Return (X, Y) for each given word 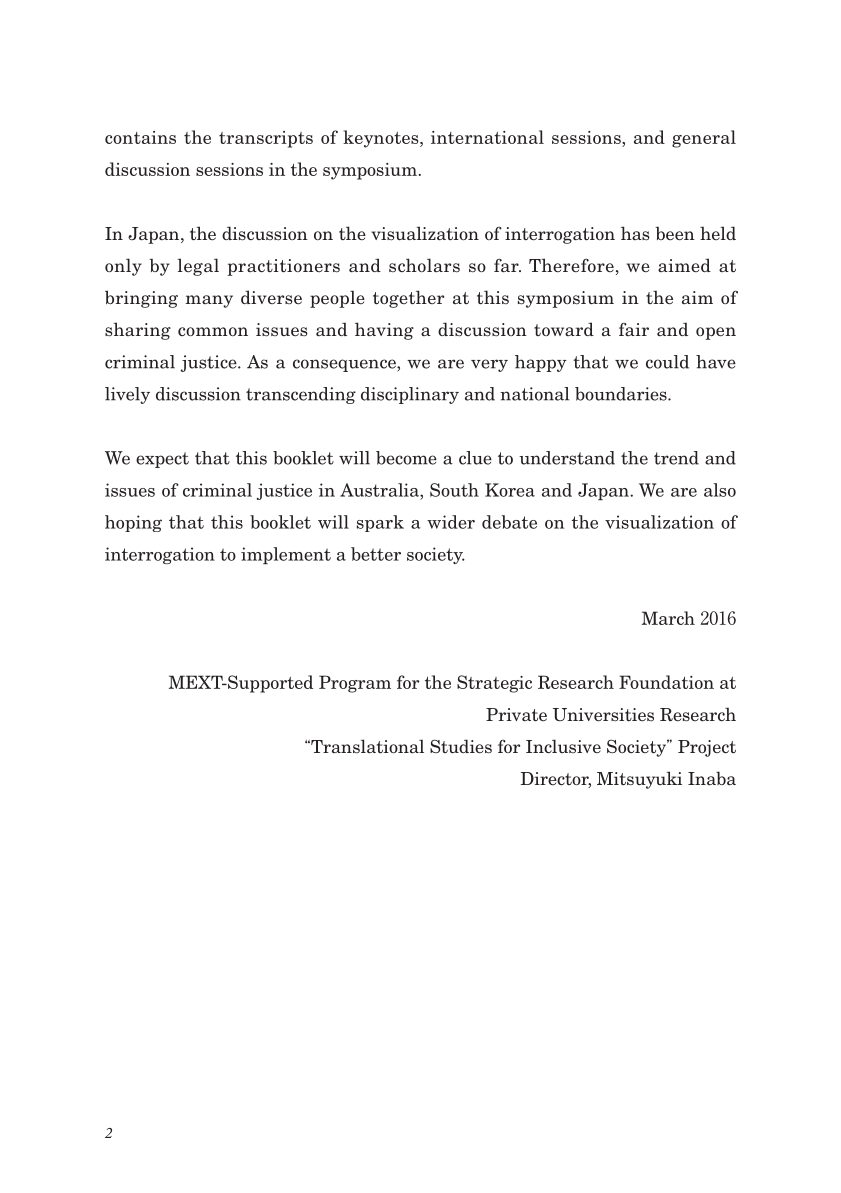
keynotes (382, 139)
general (704, 139)
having (384, 331)
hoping (133, 523)
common (213, 331)
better (376, 554)
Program (355, 684)
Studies (461, 746)
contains (140, 137)
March (668, 618)
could (667, 362)
